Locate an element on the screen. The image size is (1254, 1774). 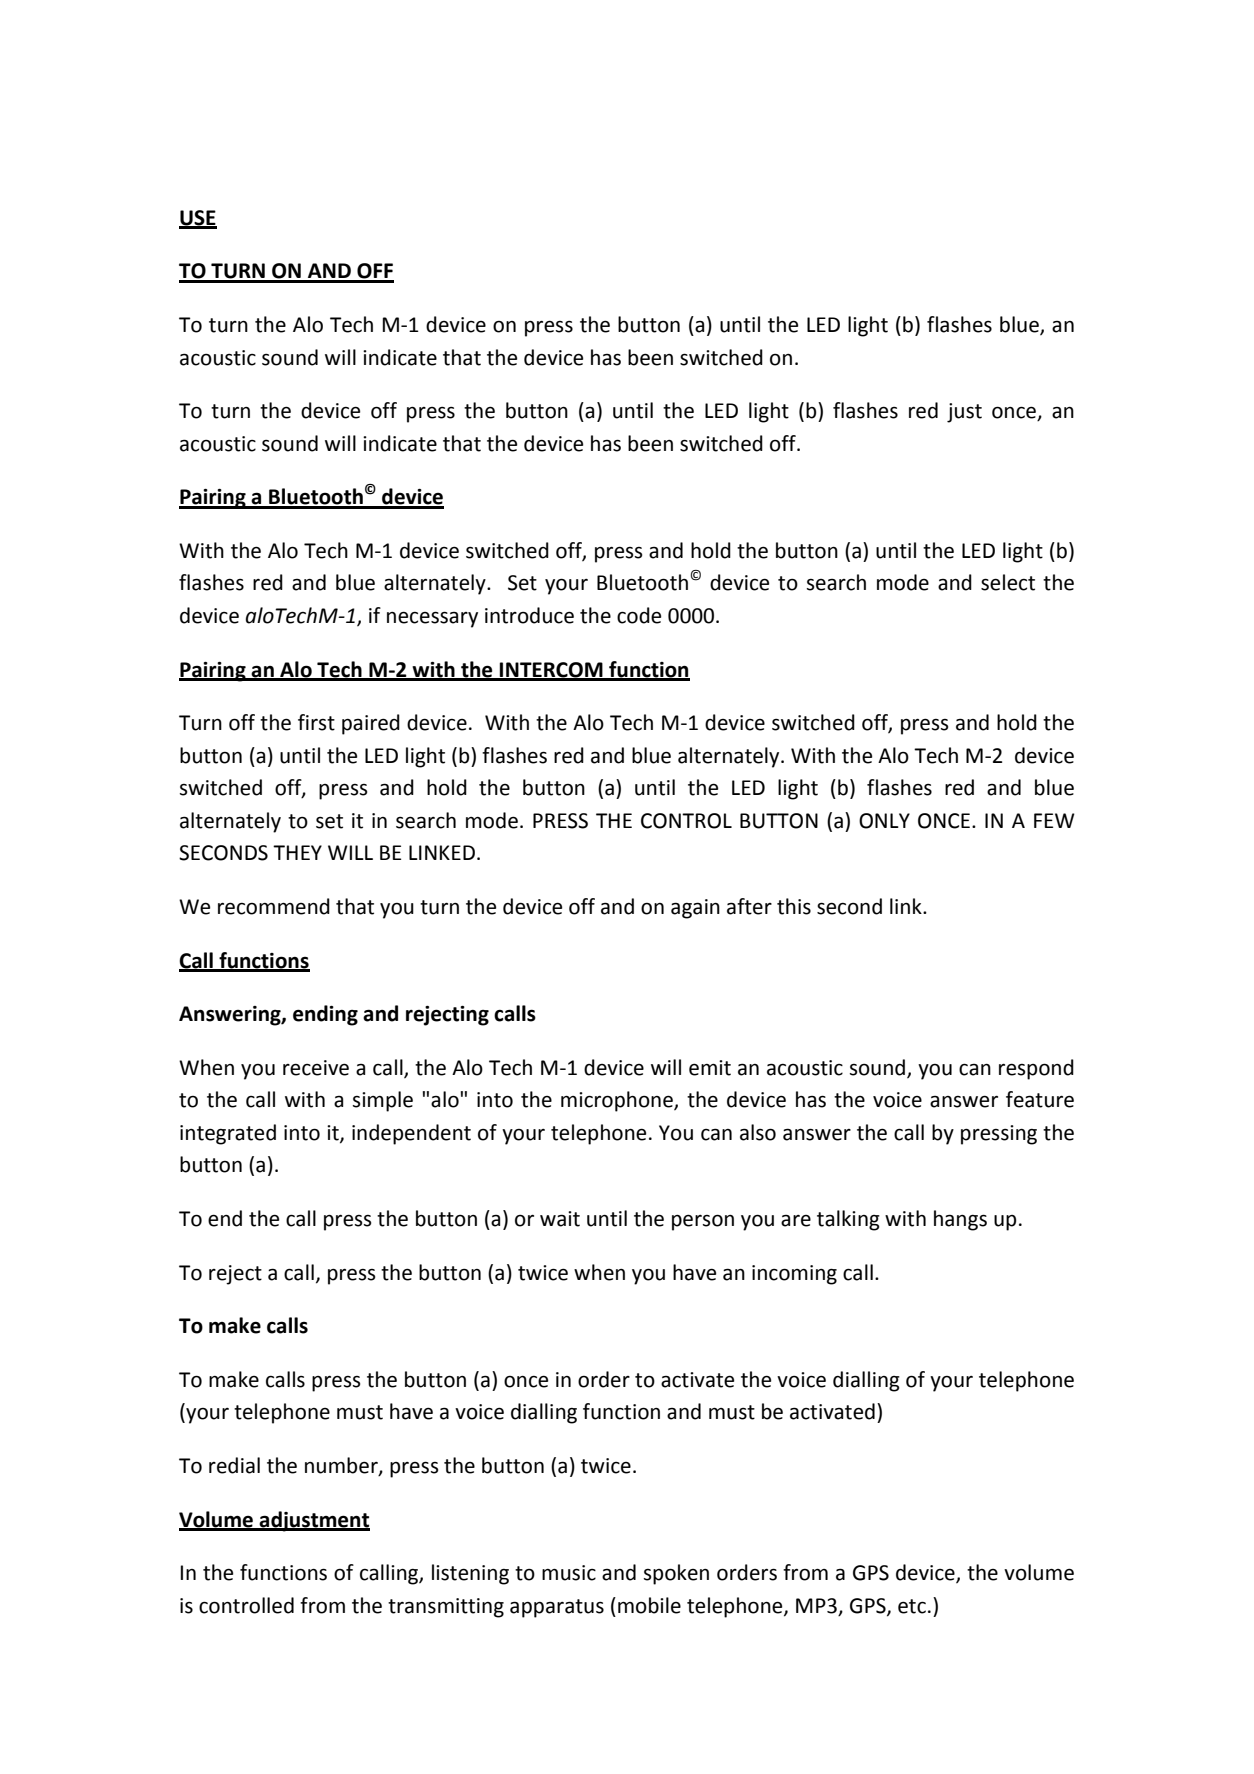
FEW is located at coordinates (1054, 820).
